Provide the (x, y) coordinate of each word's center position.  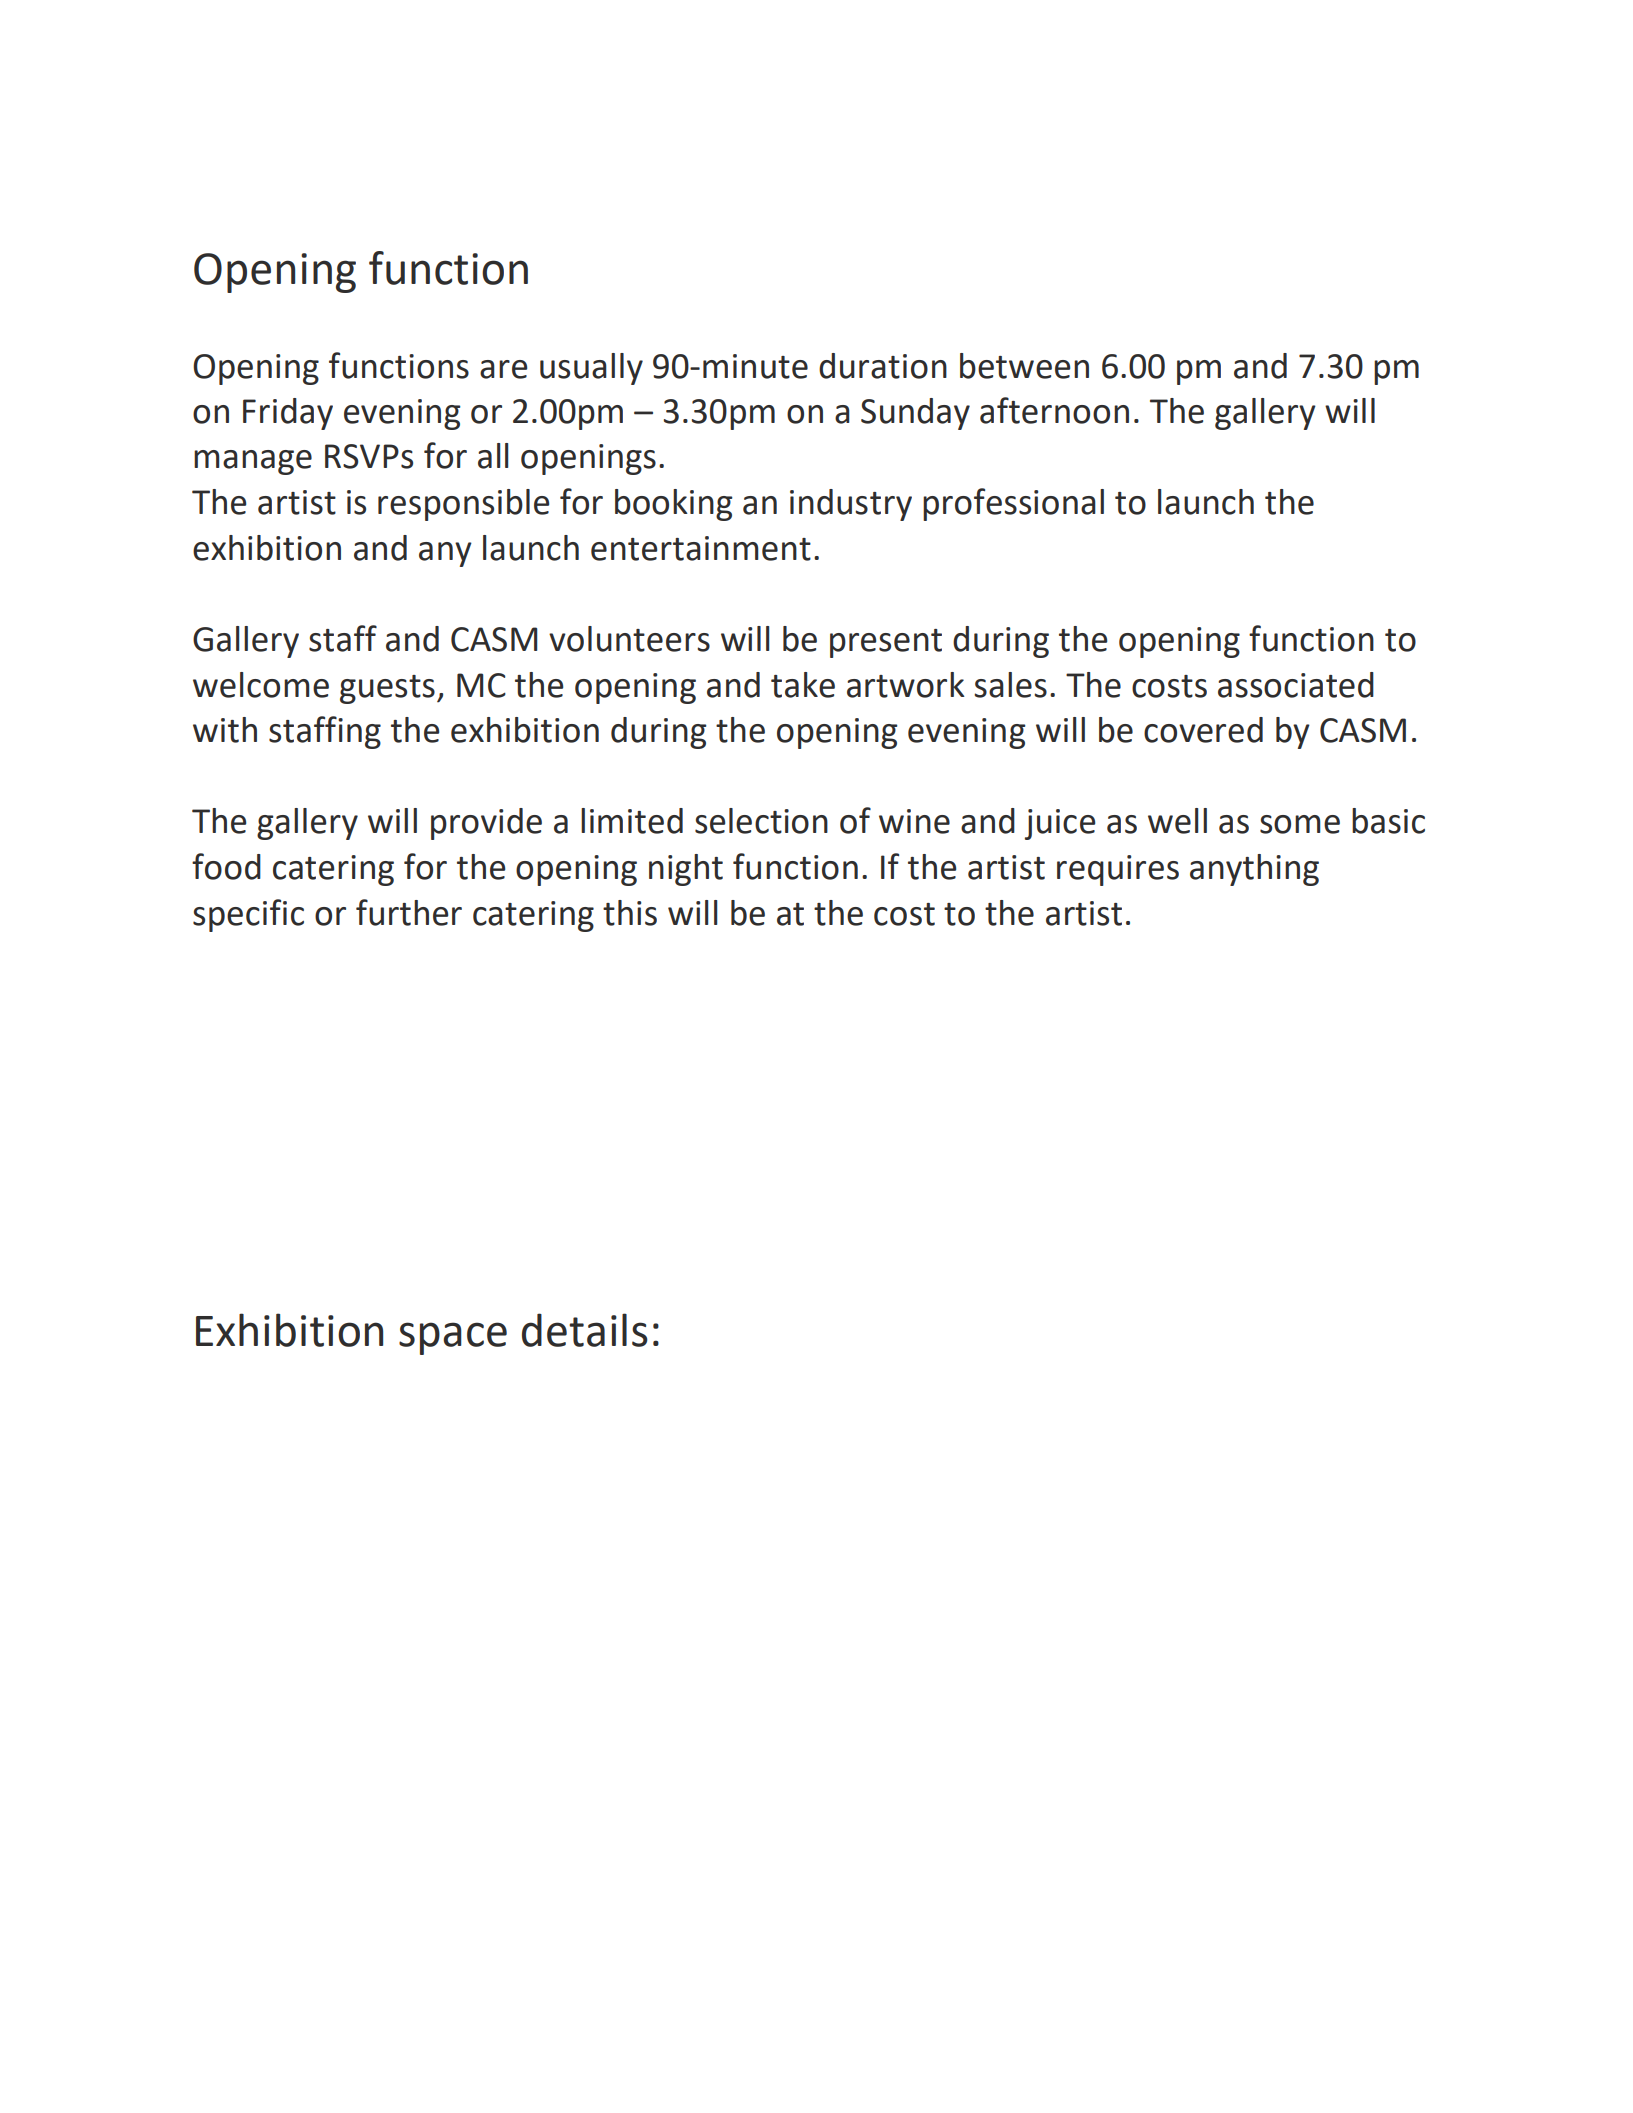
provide (486, 824)
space (453, 1338)
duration (883, 366)
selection (761, 821)
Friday (288, 414)
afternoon (1054, 410)
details (585, 1330)
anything (1254, 870)
